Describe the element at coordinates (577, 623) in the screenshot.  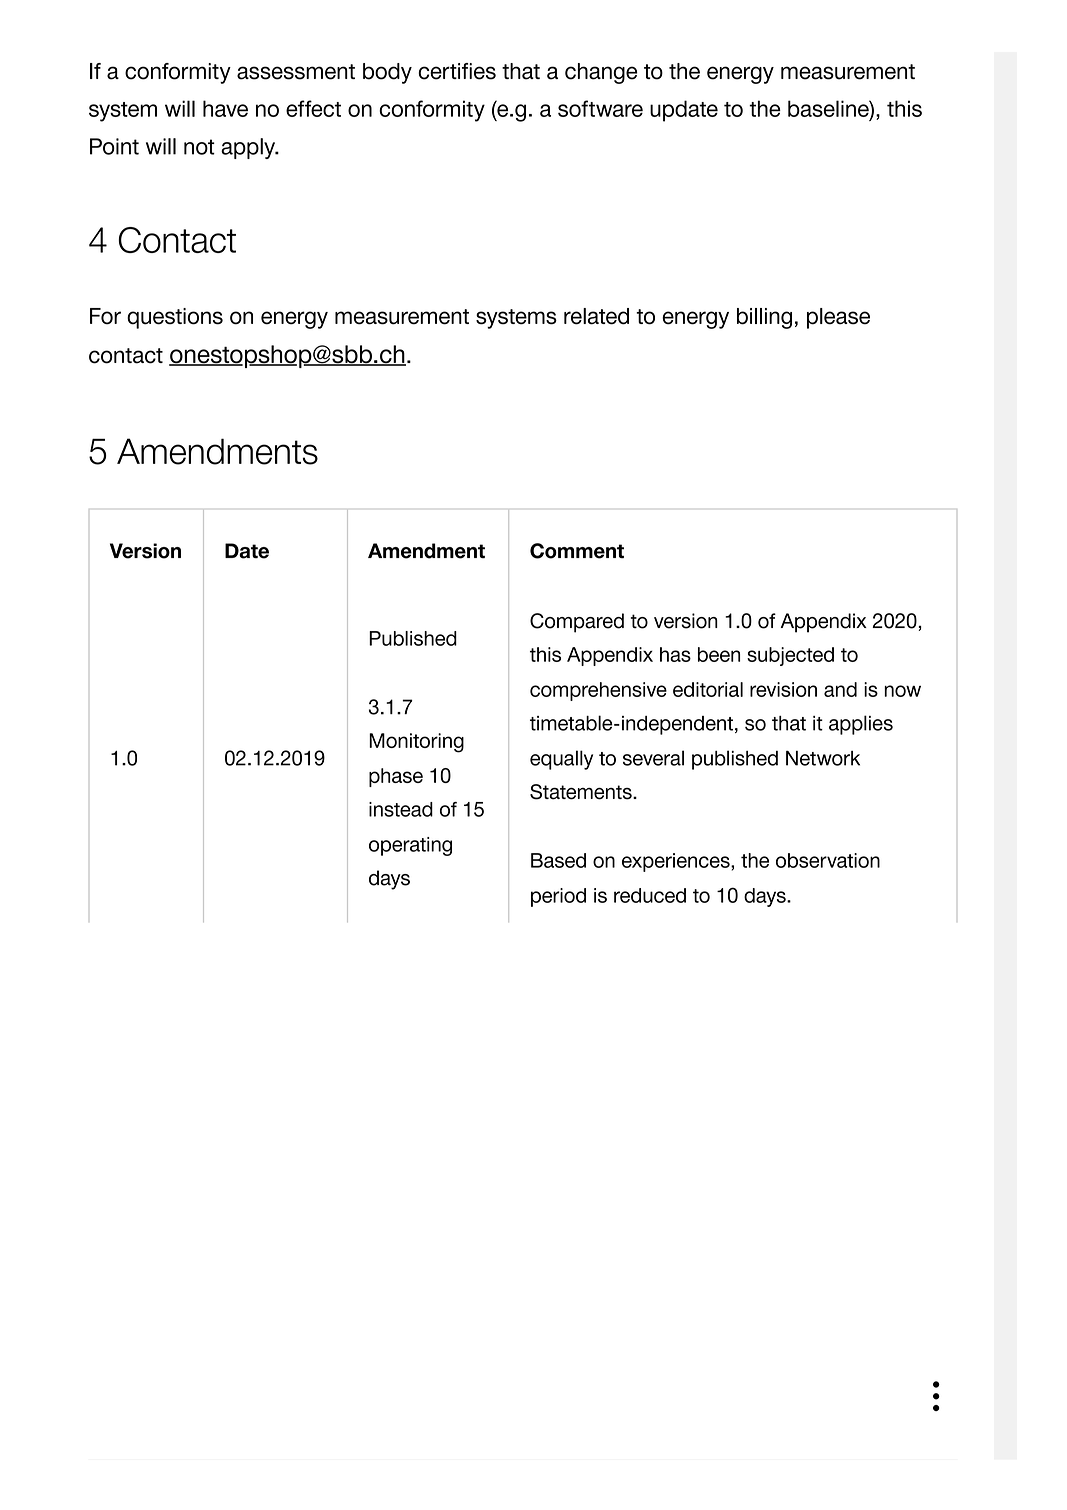
I see `Compared` at that location.
